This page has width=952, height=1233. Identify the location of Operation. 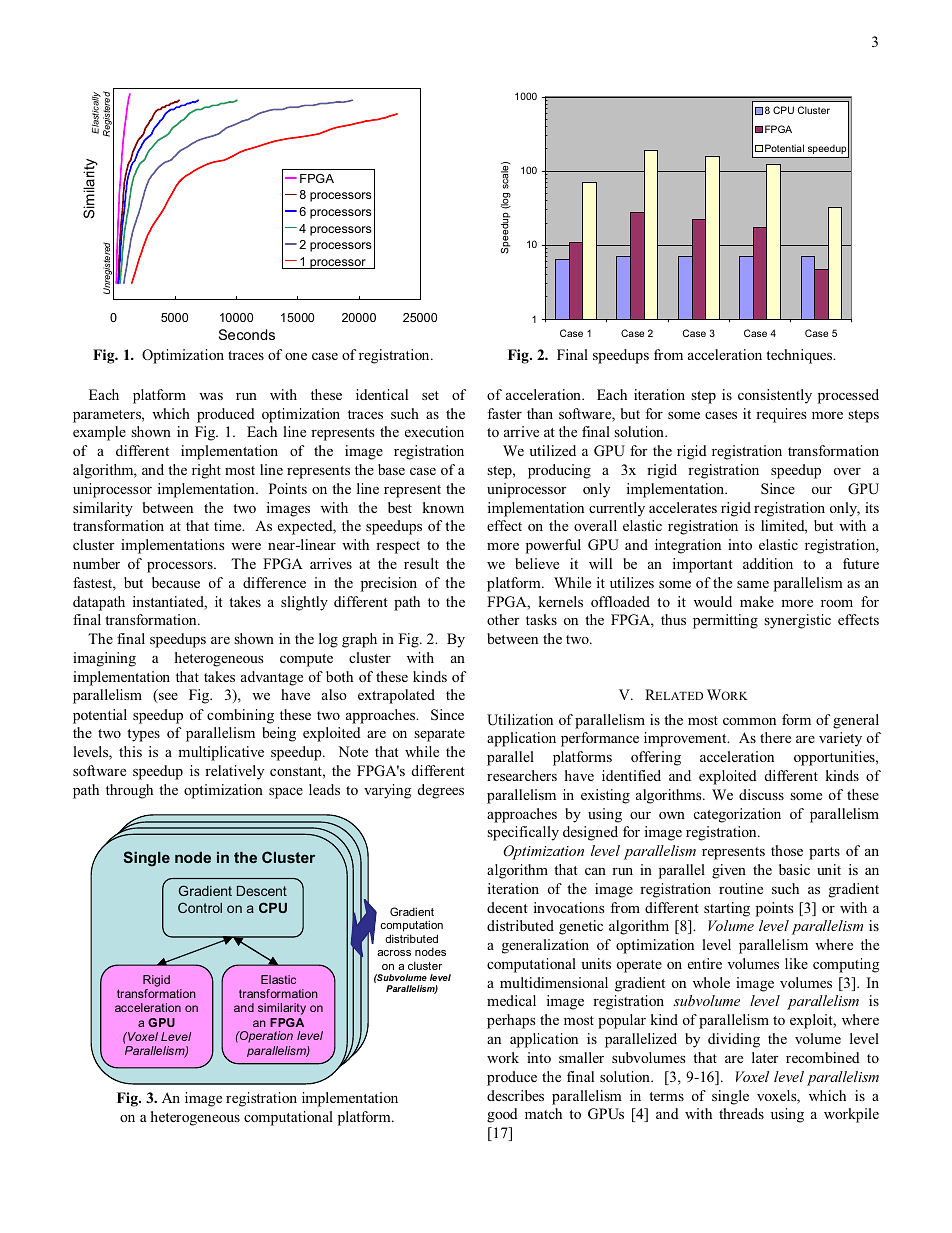
(265, 1037).
